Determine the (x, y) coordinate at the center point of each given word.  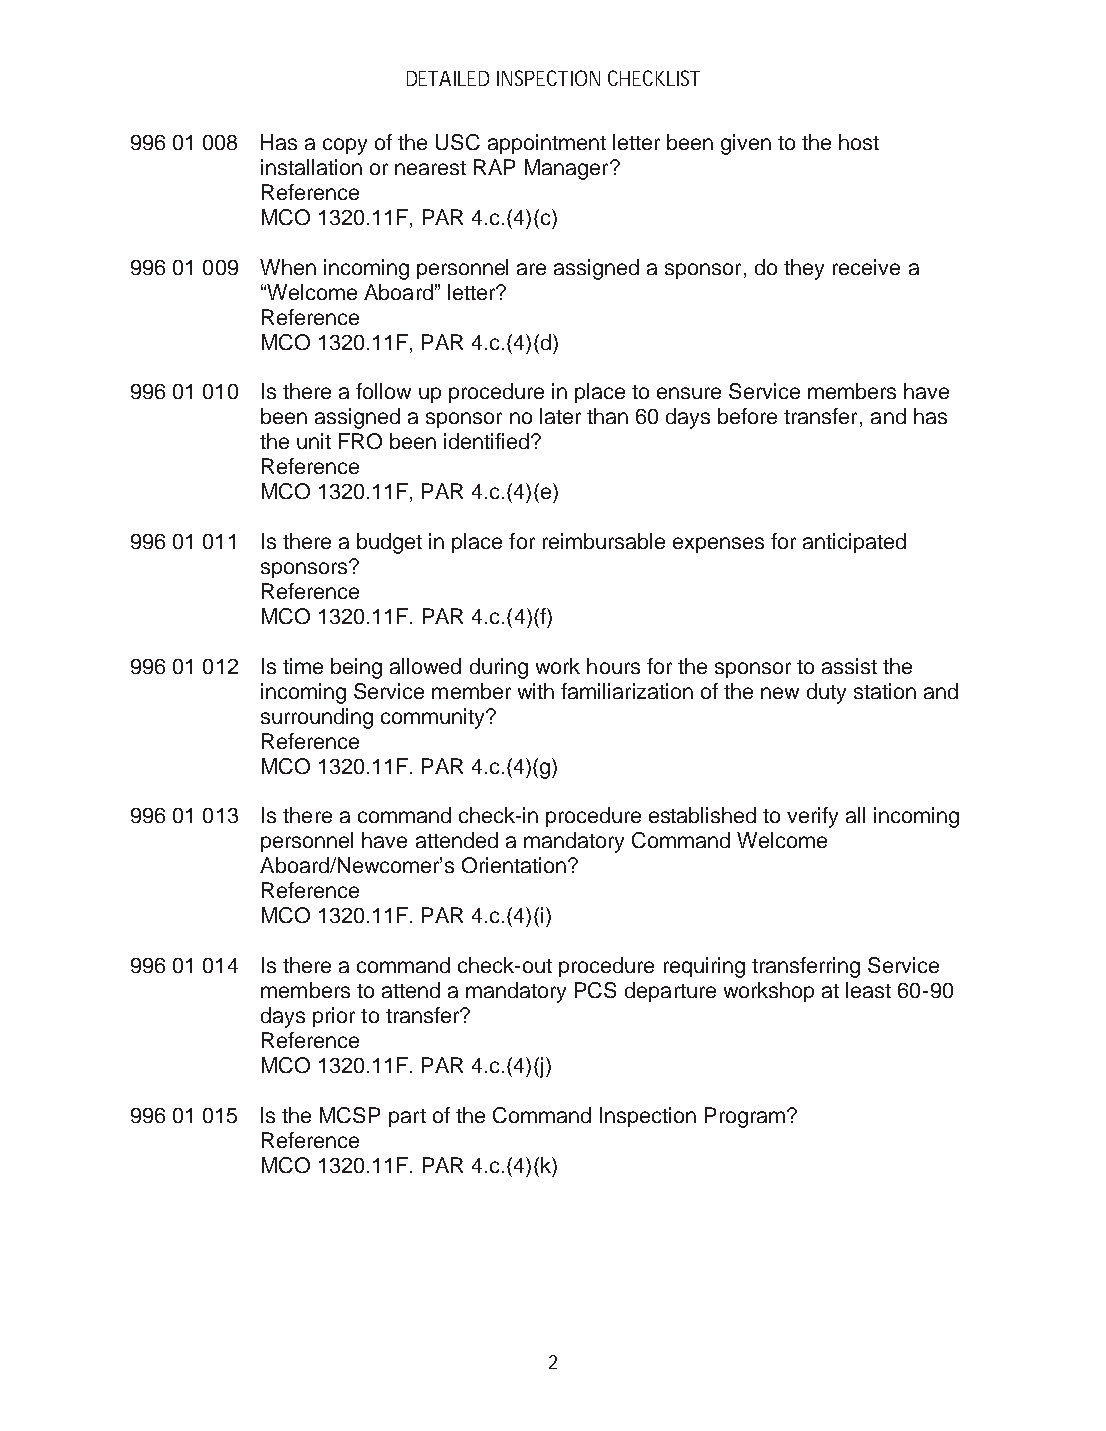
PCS (595, 990)
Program (745, 1117)
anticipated (854, 543)
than (607, 416)
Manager (568, 169)
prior (334, 1017)
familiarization (627, 691)
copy (345, 146)
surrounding (317, 718)
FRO (360, 441)
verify (812, 817)
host (859, 142)
